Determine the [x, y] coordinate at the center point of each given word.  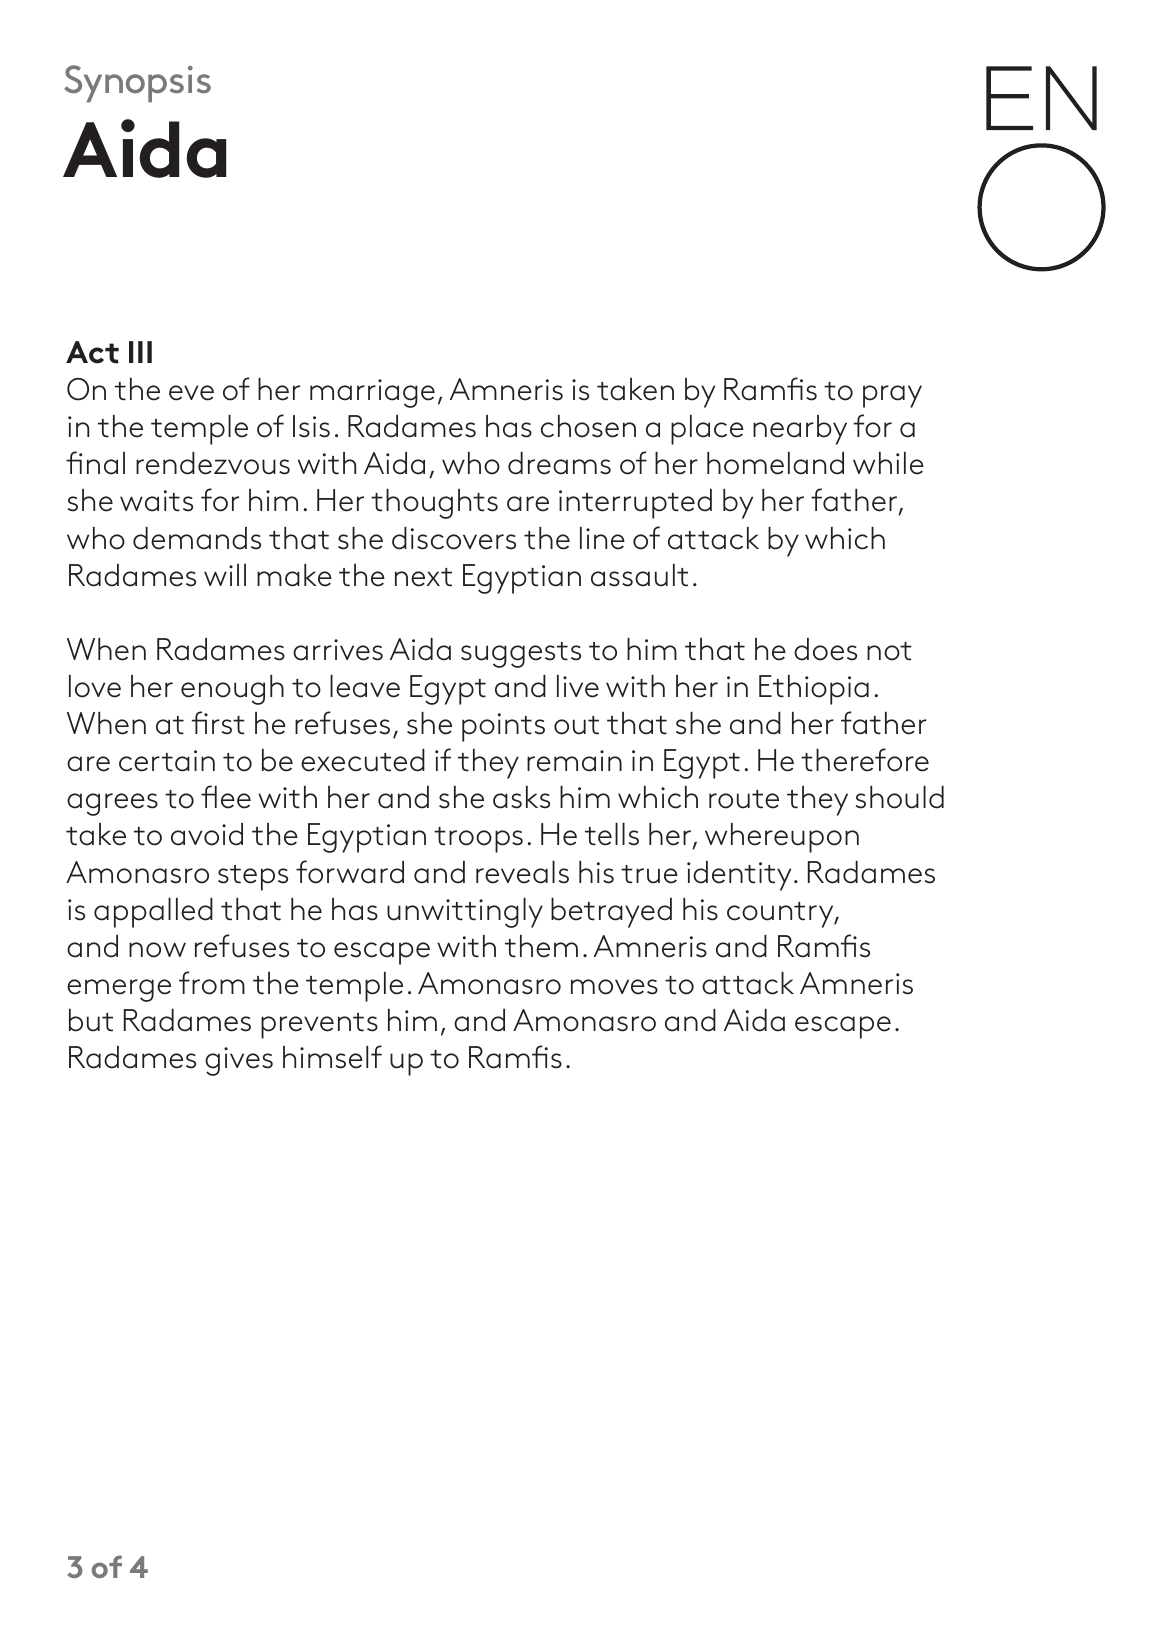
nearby [800, 430]
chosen [588, 426]
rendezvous [213, 463]
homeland [775, 463]
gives [239, 1061]
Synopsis [137, 84]
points [503, 727]
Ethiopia [814, 690]
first [218, 723]
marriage [372, 393]
